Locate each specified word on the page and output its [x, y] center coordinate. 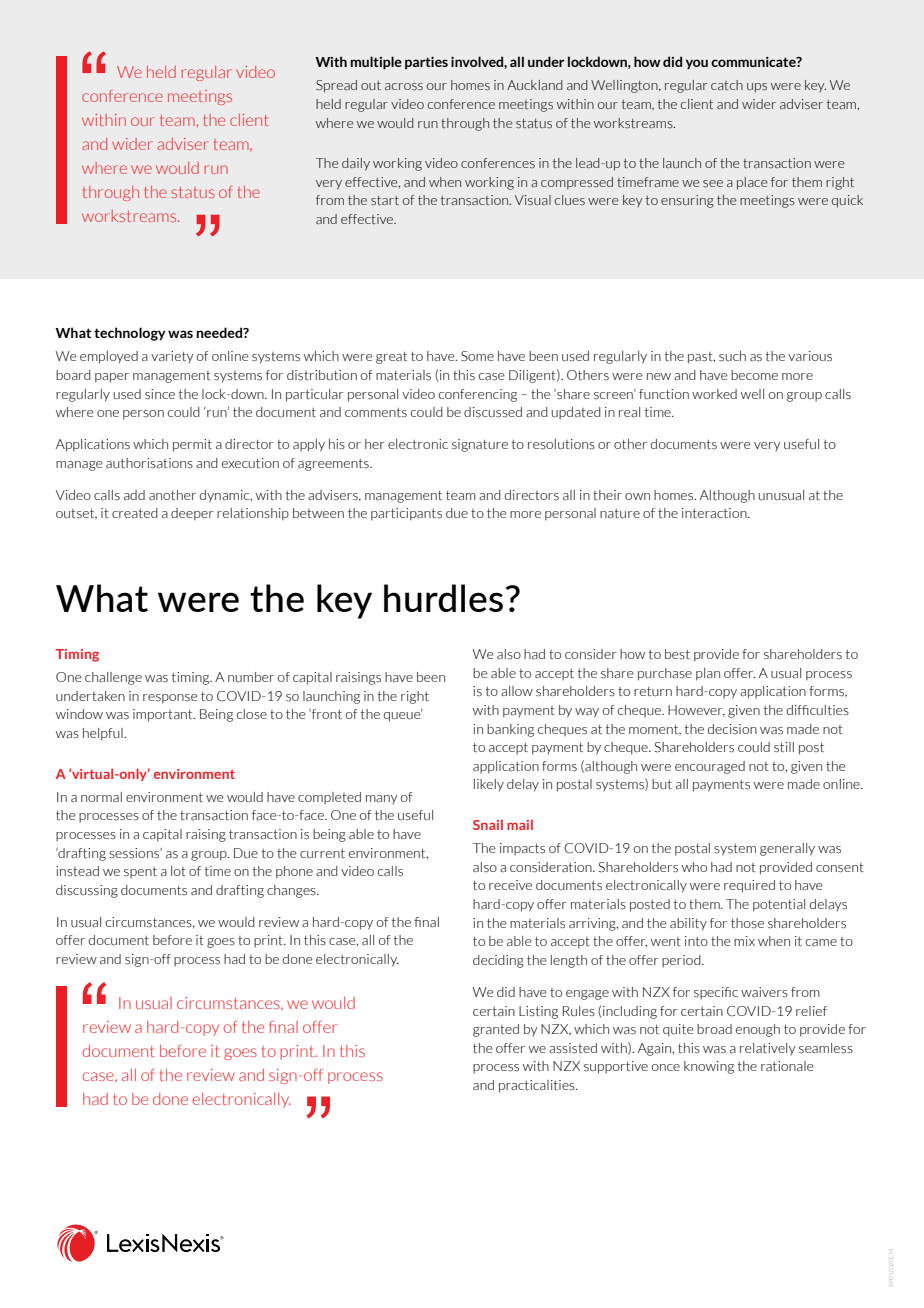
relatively [768, 1049]
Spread [336, 86]
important [164, 715]
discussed [493, 412]
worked [714, 394]
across [404, 86]
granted [496, 1030]
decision [732, 729]
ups [757, 88]
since [160, 394]
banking [510, 730]
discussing [87, 891]
